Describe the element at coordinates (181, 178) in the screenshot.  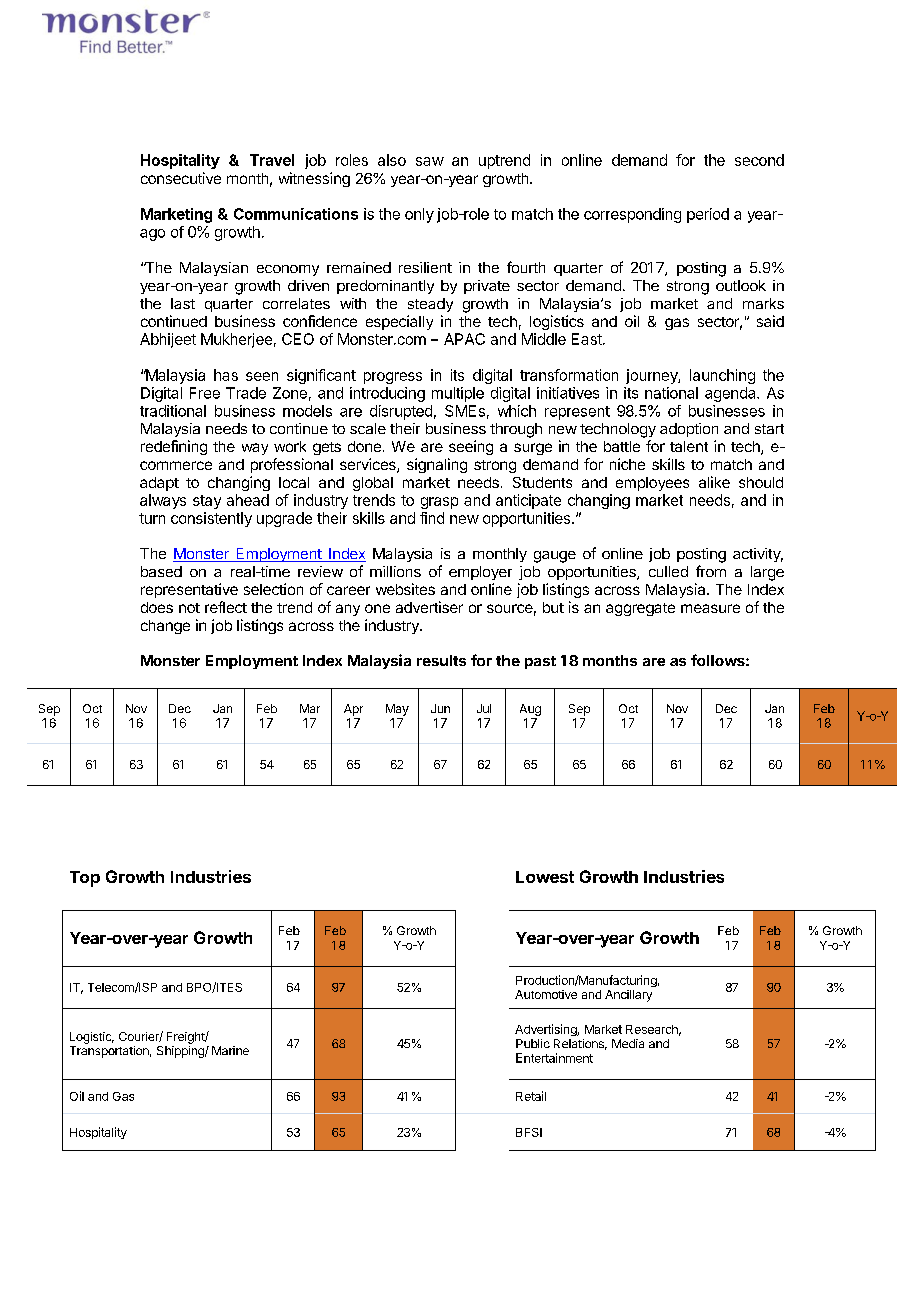
I see `consecutive` at that location.
